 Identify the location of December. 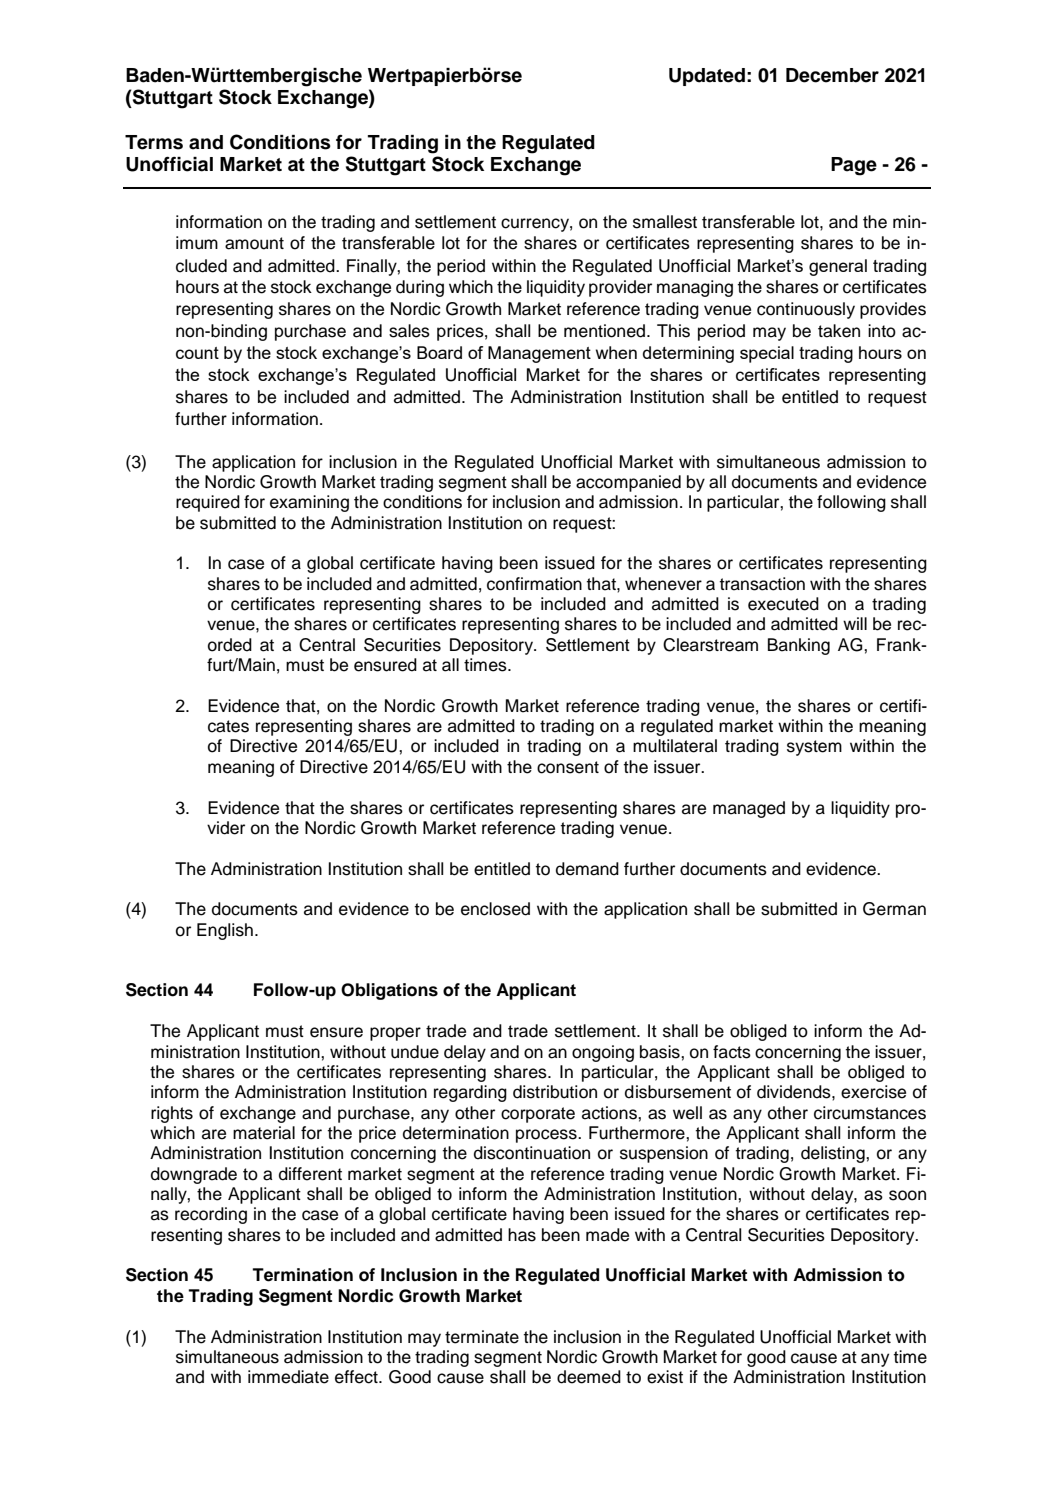
(832, 75).
